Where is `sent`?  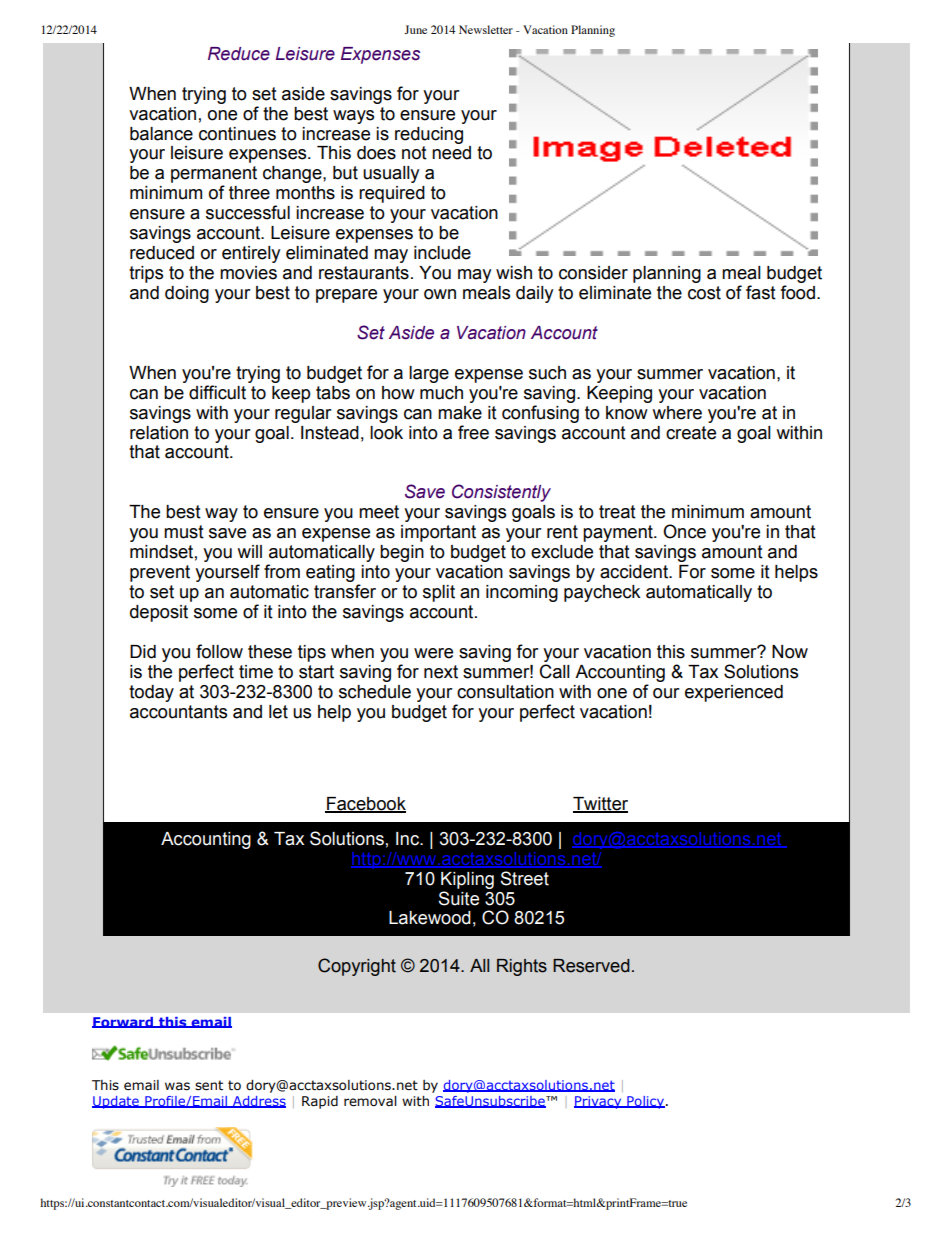 sent is located at coordinates (209, 1085).
